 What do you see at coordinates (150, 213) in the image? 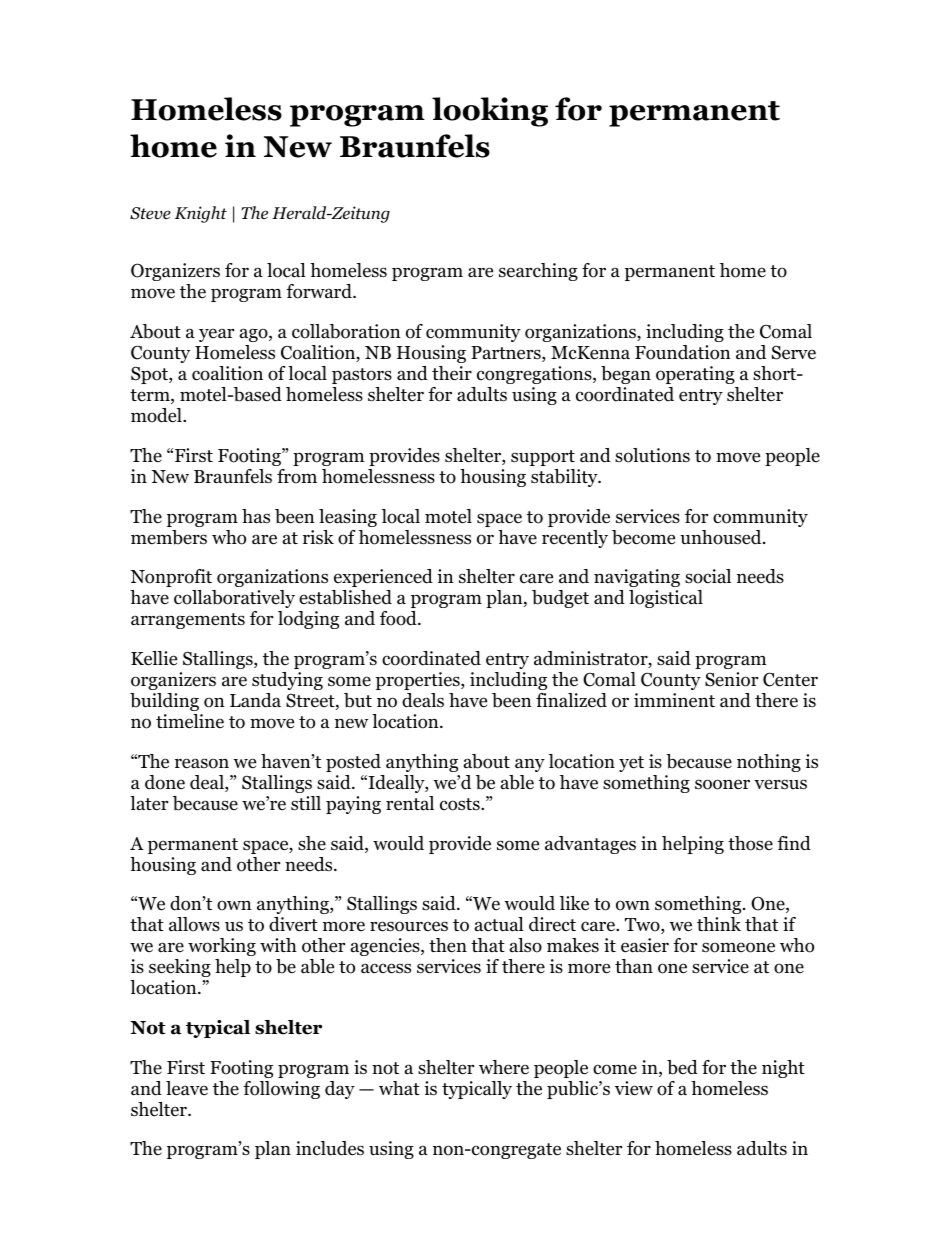
I see `Steve` at bounding box center [150, 213].
